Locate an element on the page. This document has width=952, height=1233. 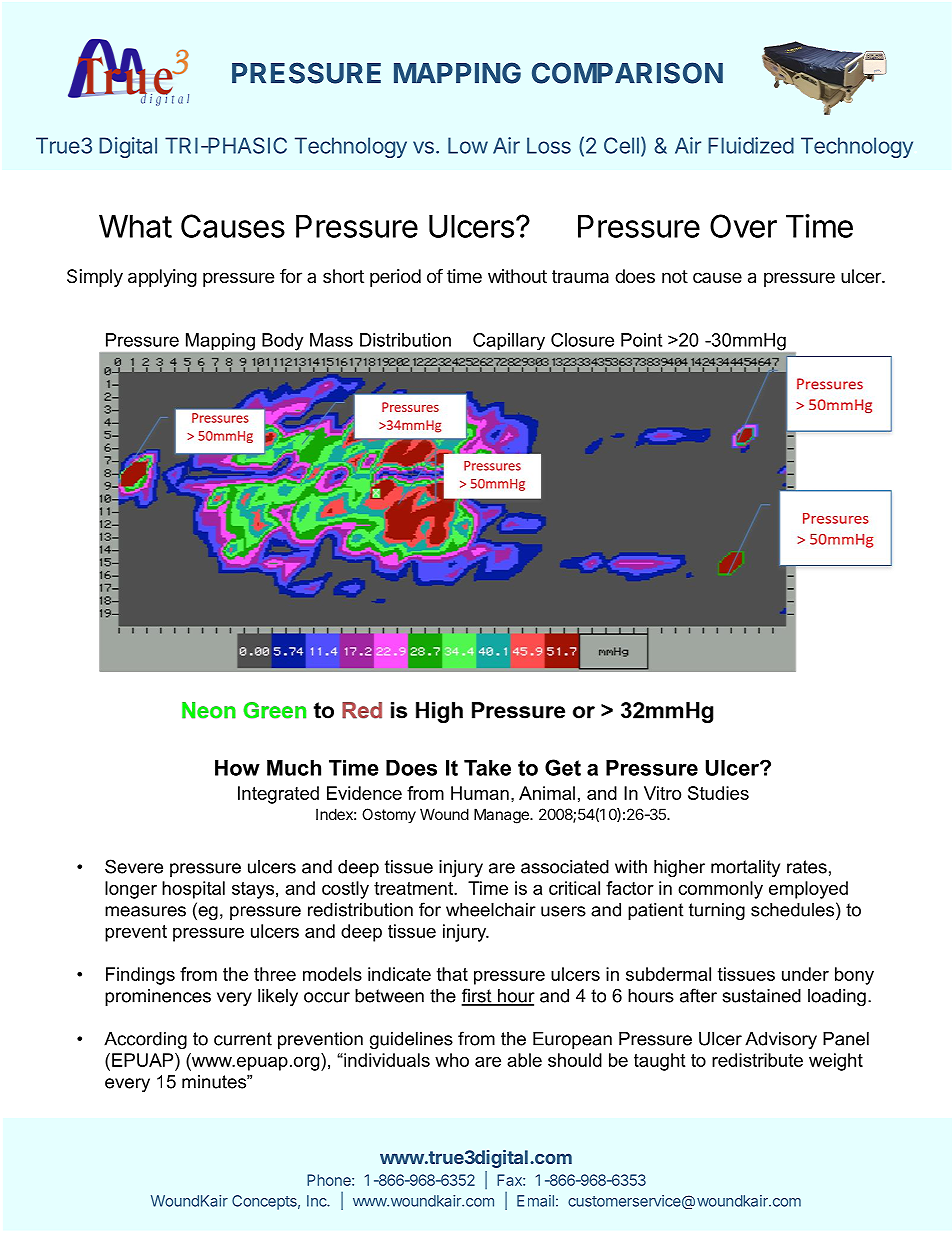
Take is located at coordinates (487, 768).
